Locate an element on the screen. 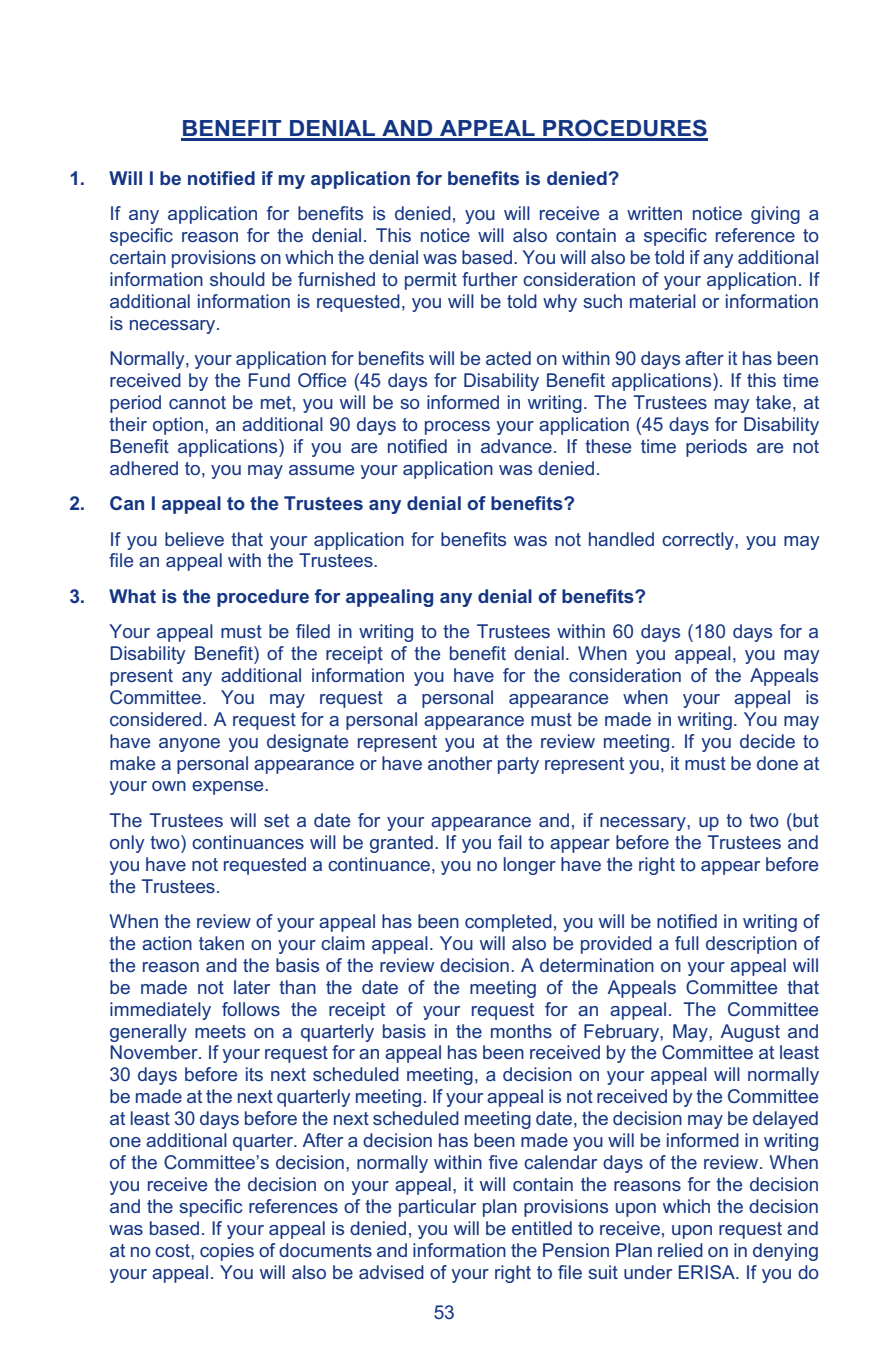 The width and height of the screenshot is (887, 1372). believe is located at coordinates (194, 539).
